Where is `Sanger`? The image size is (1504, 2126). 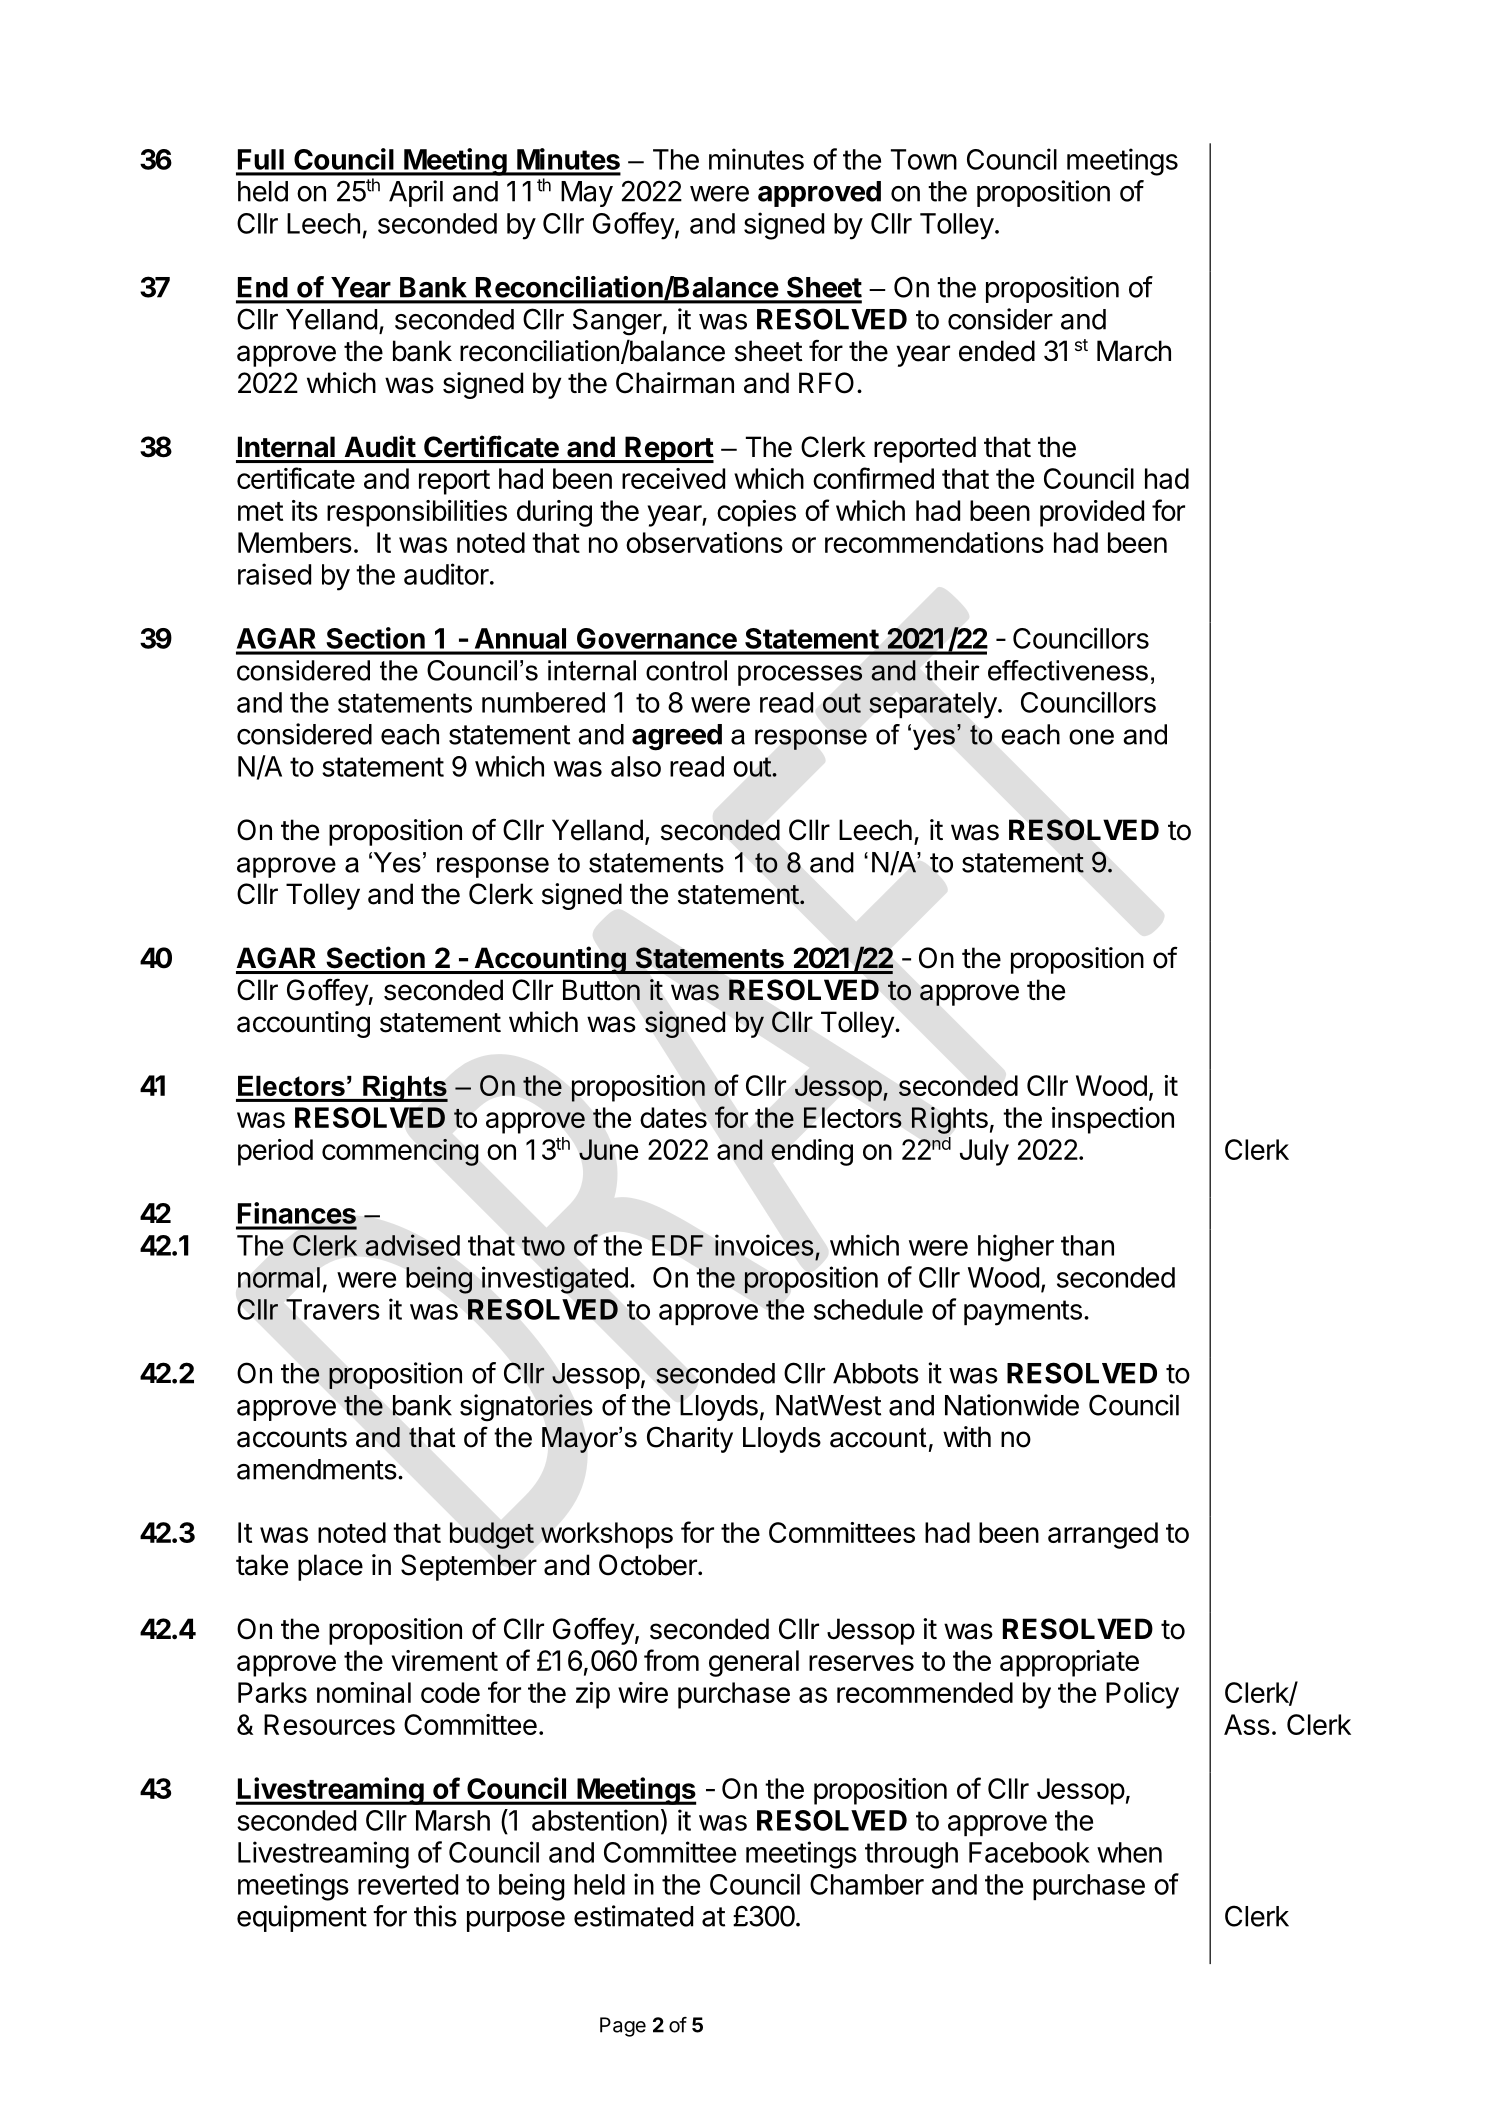
Sanger is located at coordinates (617, 322).
